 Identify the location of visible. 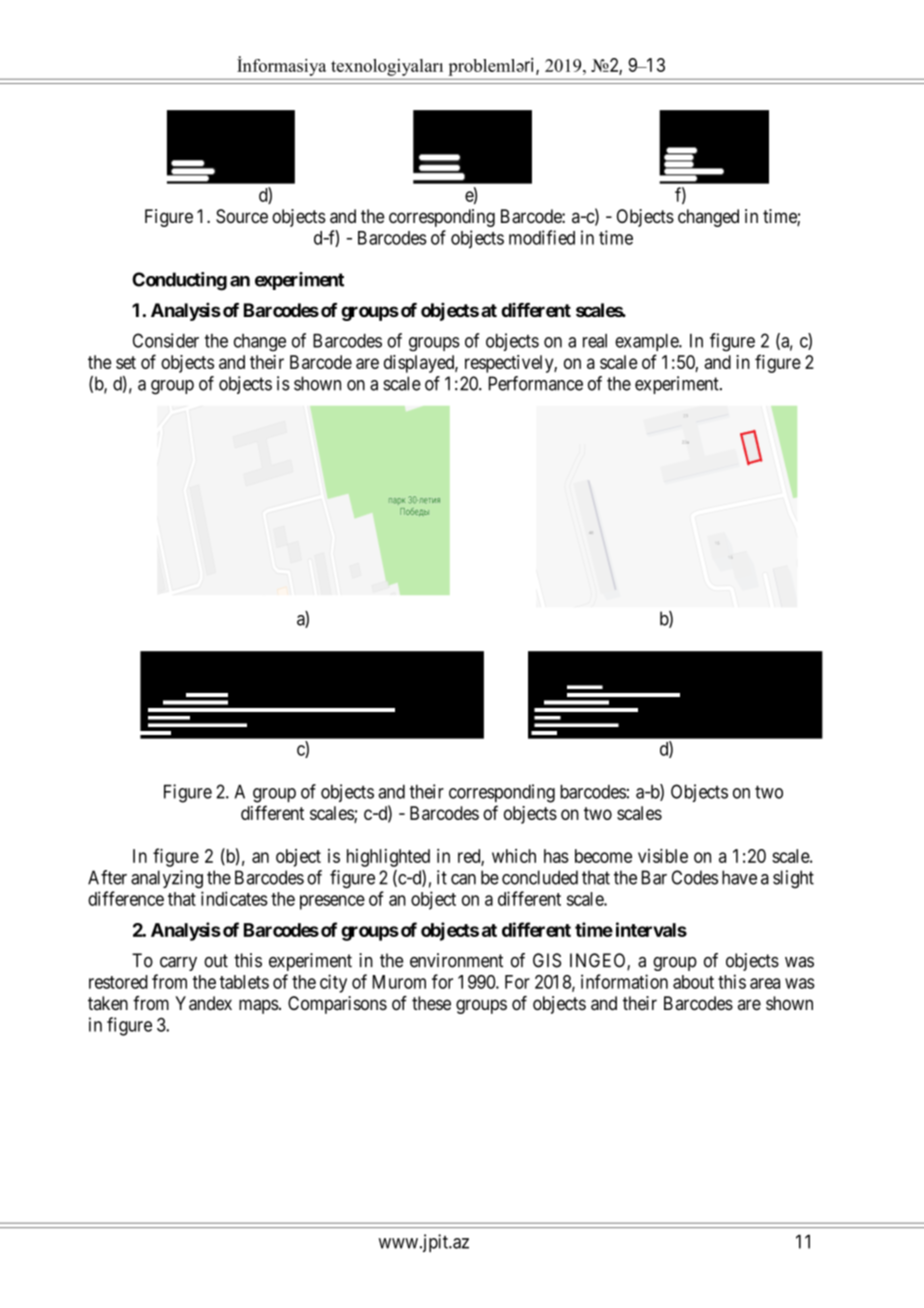
(663, 856).
